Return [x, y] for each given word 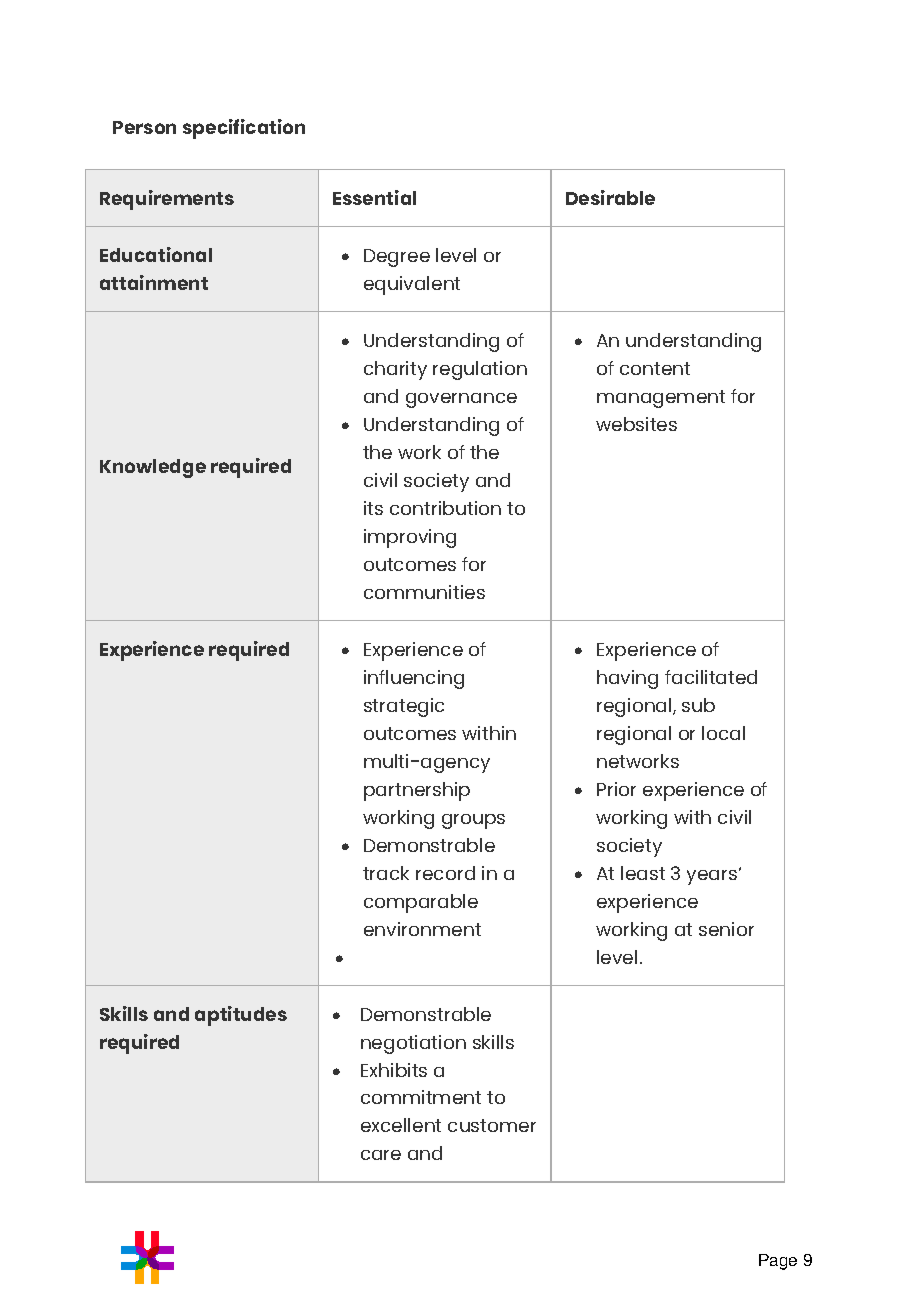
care [381, 1155]
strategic [404, 707]
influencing [414, 679]
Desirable [610, 197]
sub [698, 705]
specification [244, 129]
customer [492, 1125]
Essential [374, 197]
